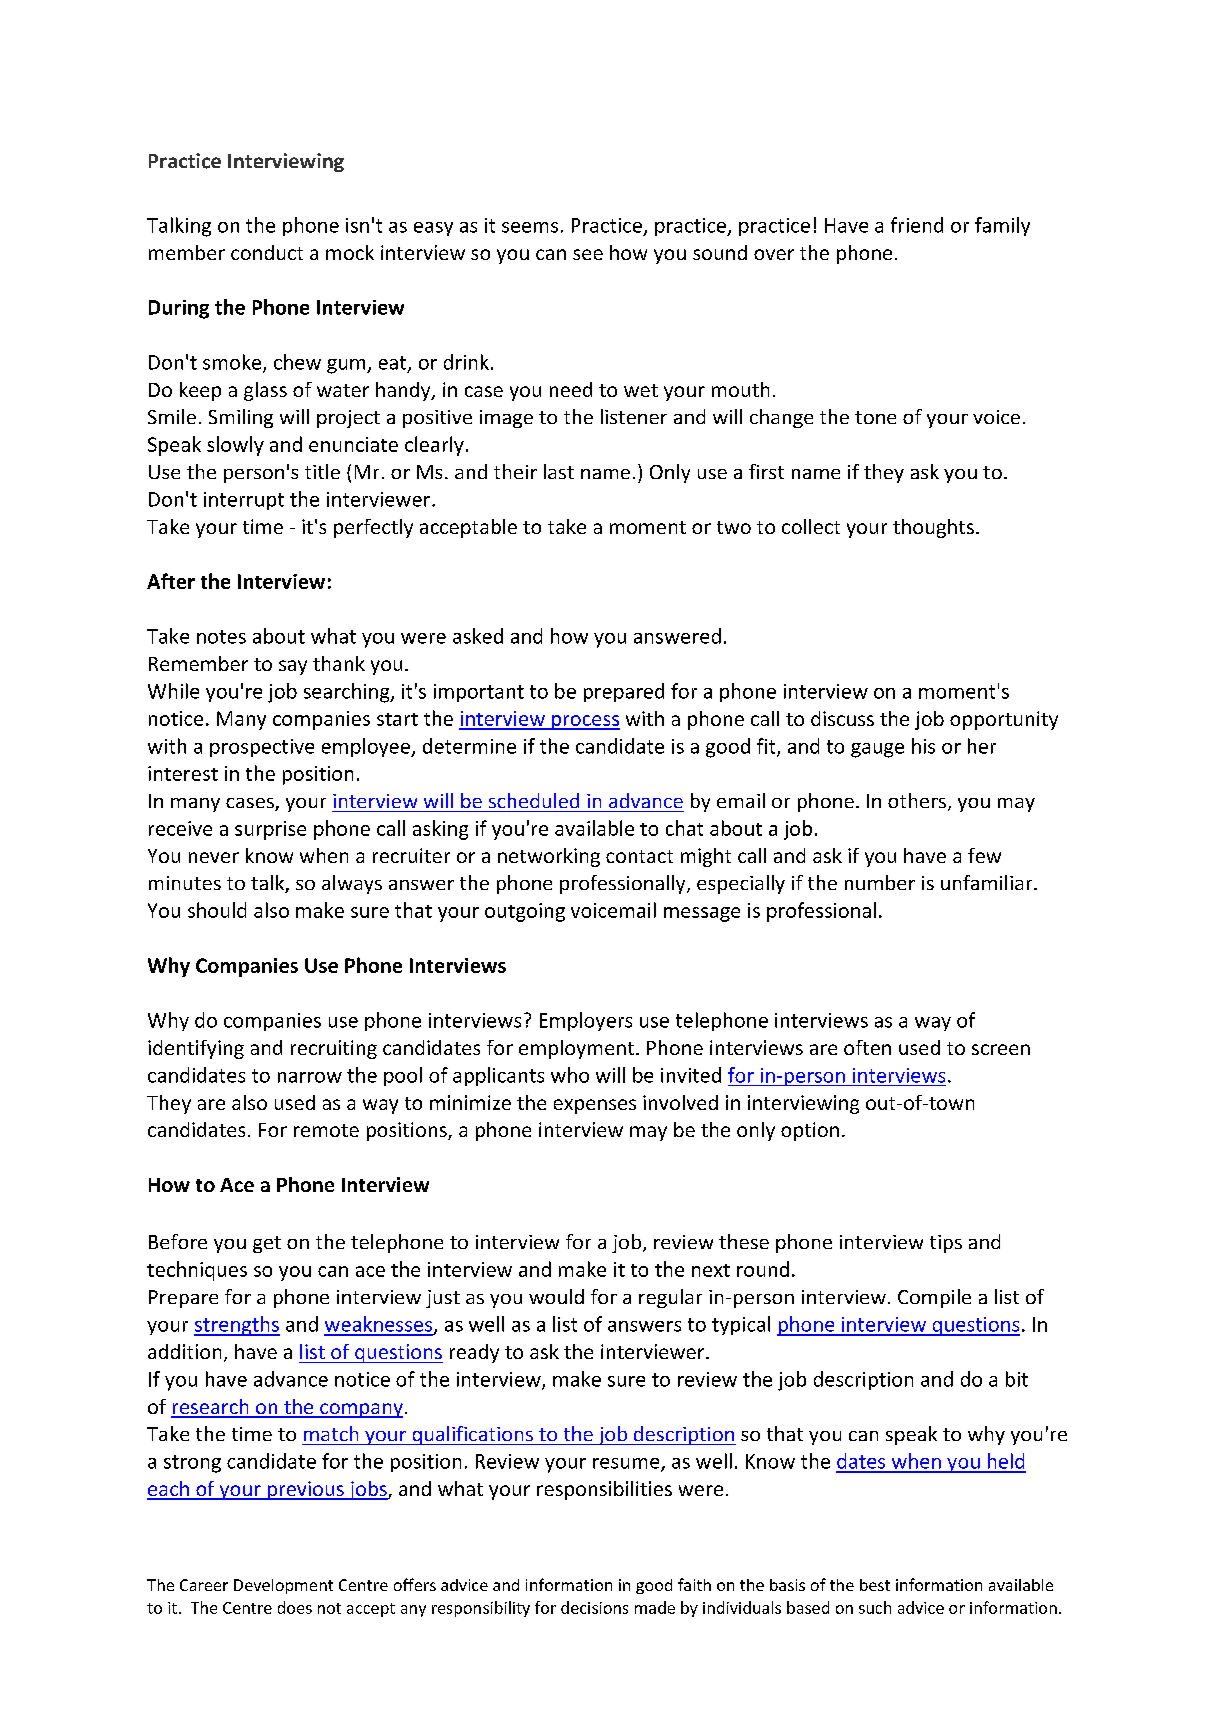  Describe the element at coordinates (584, 722) in the page. I see `process` at that location.
